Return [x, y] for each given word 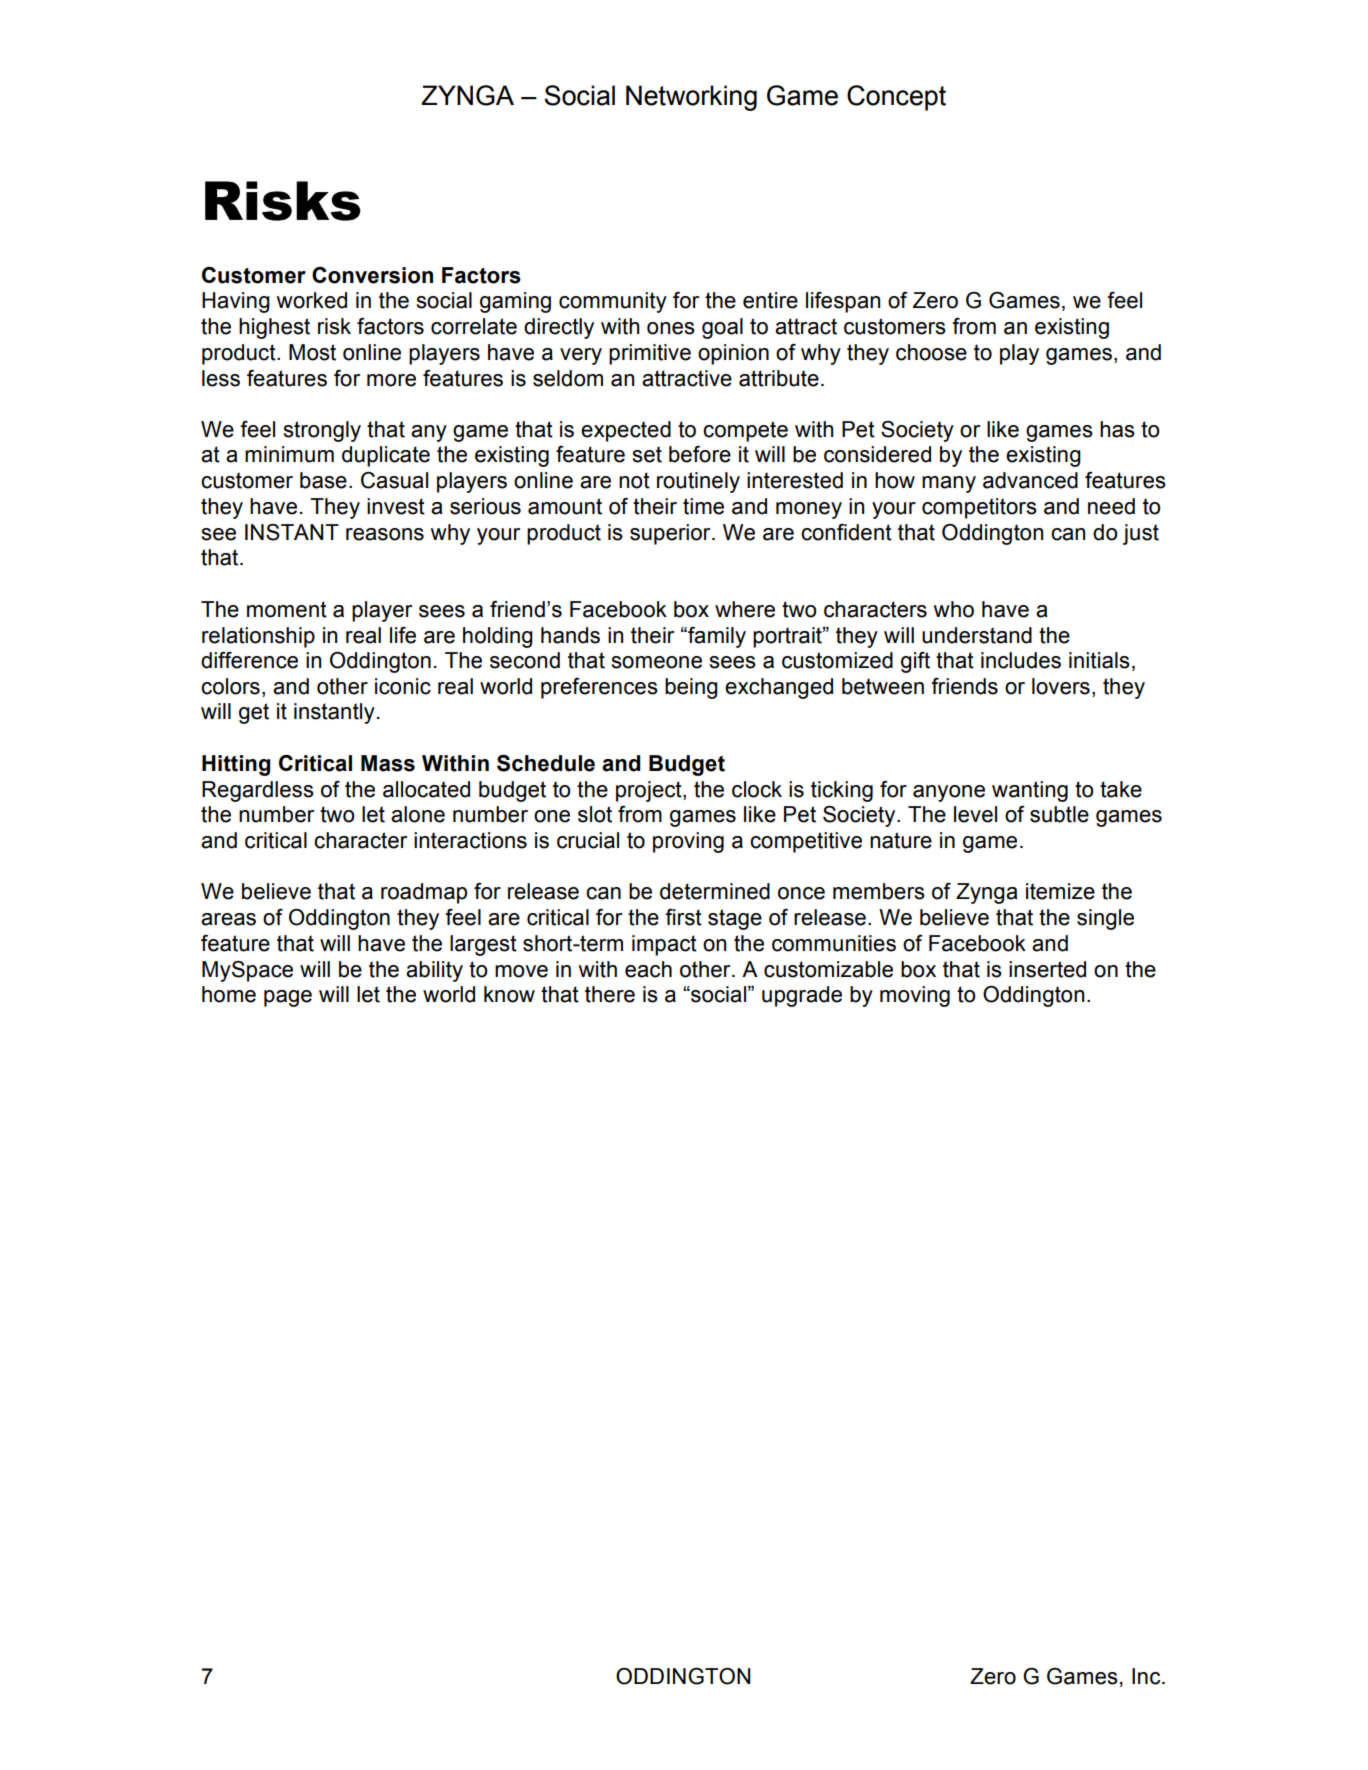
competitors [979, 508]
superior [671, 534]
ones [671, 328]
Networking [691, 98]
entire [770, 300]
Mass [388, 763]
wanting [1030, 791]
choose [931, 352]
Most [312, 352]
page [288, 998]
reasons [385, 534]
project [650, 791]
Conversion [372, 275]
